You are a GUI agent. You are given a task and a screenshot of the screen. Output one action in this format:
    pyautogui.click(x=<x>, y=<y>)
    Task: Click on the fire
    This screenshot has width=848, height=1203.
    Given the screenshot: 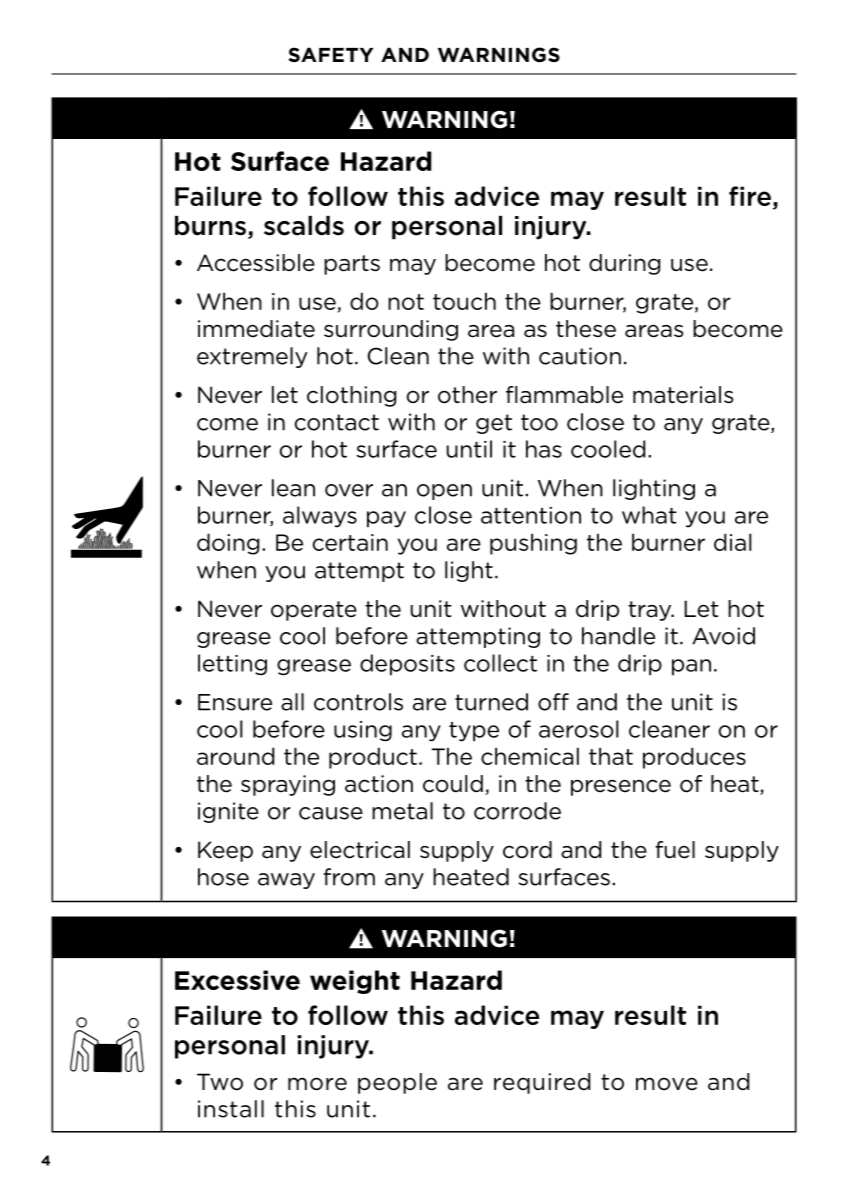 What is the action you would take?
    pyautogui.click(x=750, y=196)
